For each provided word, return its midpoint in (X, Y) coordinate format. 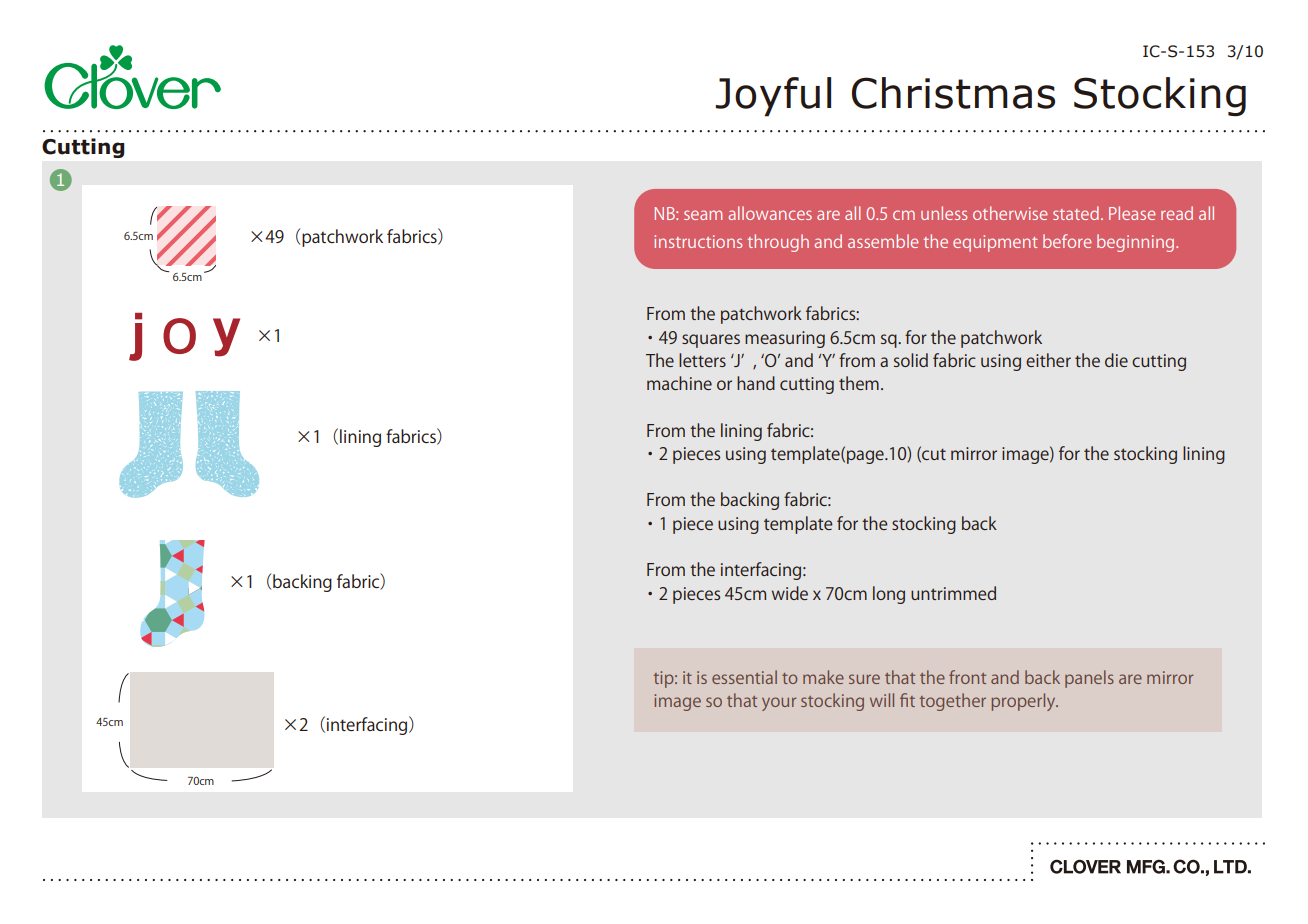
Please (1132, 213)
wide (790, 593)
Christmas (953, 93)
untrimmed (953, 593)
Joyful (773, 97)
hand (756, 383)
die (1116, 360)
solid (911, 360)
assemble (883, 241)
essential (744, 677)
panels (1089, 679)
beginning (1137, 243)
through (778, 243)
